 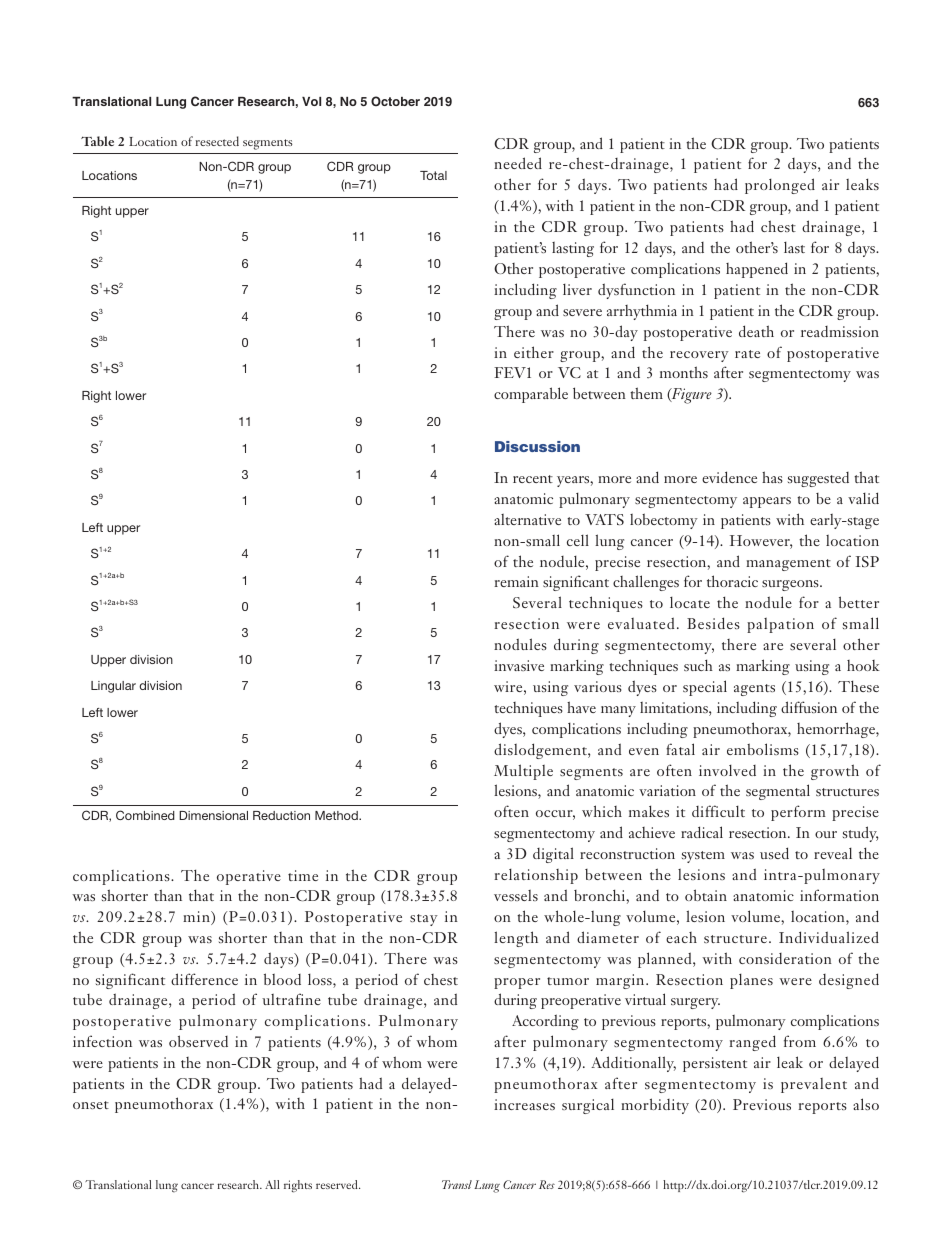 What do you see at coordinates (534, 352) in the image?
I see `either` at bounding box center [534, 352].
